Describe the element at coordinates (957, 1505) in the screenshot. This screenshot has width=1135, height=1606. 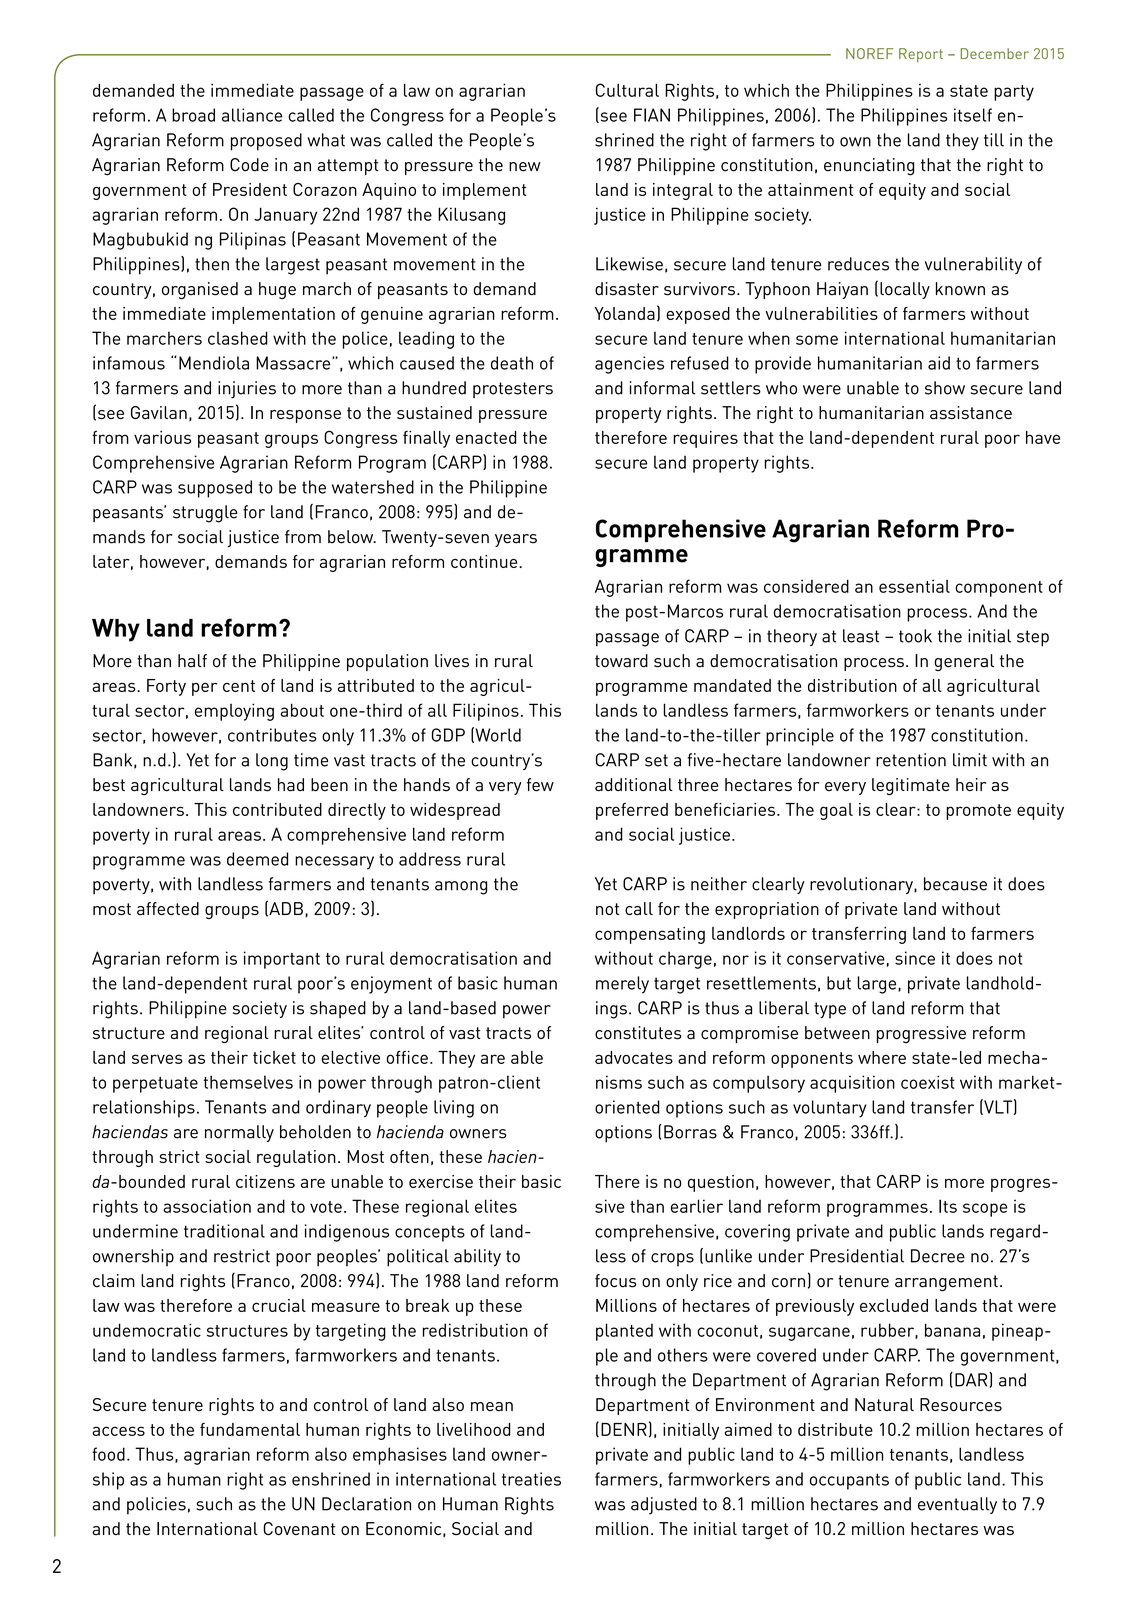
I see `eventually` at that location.
